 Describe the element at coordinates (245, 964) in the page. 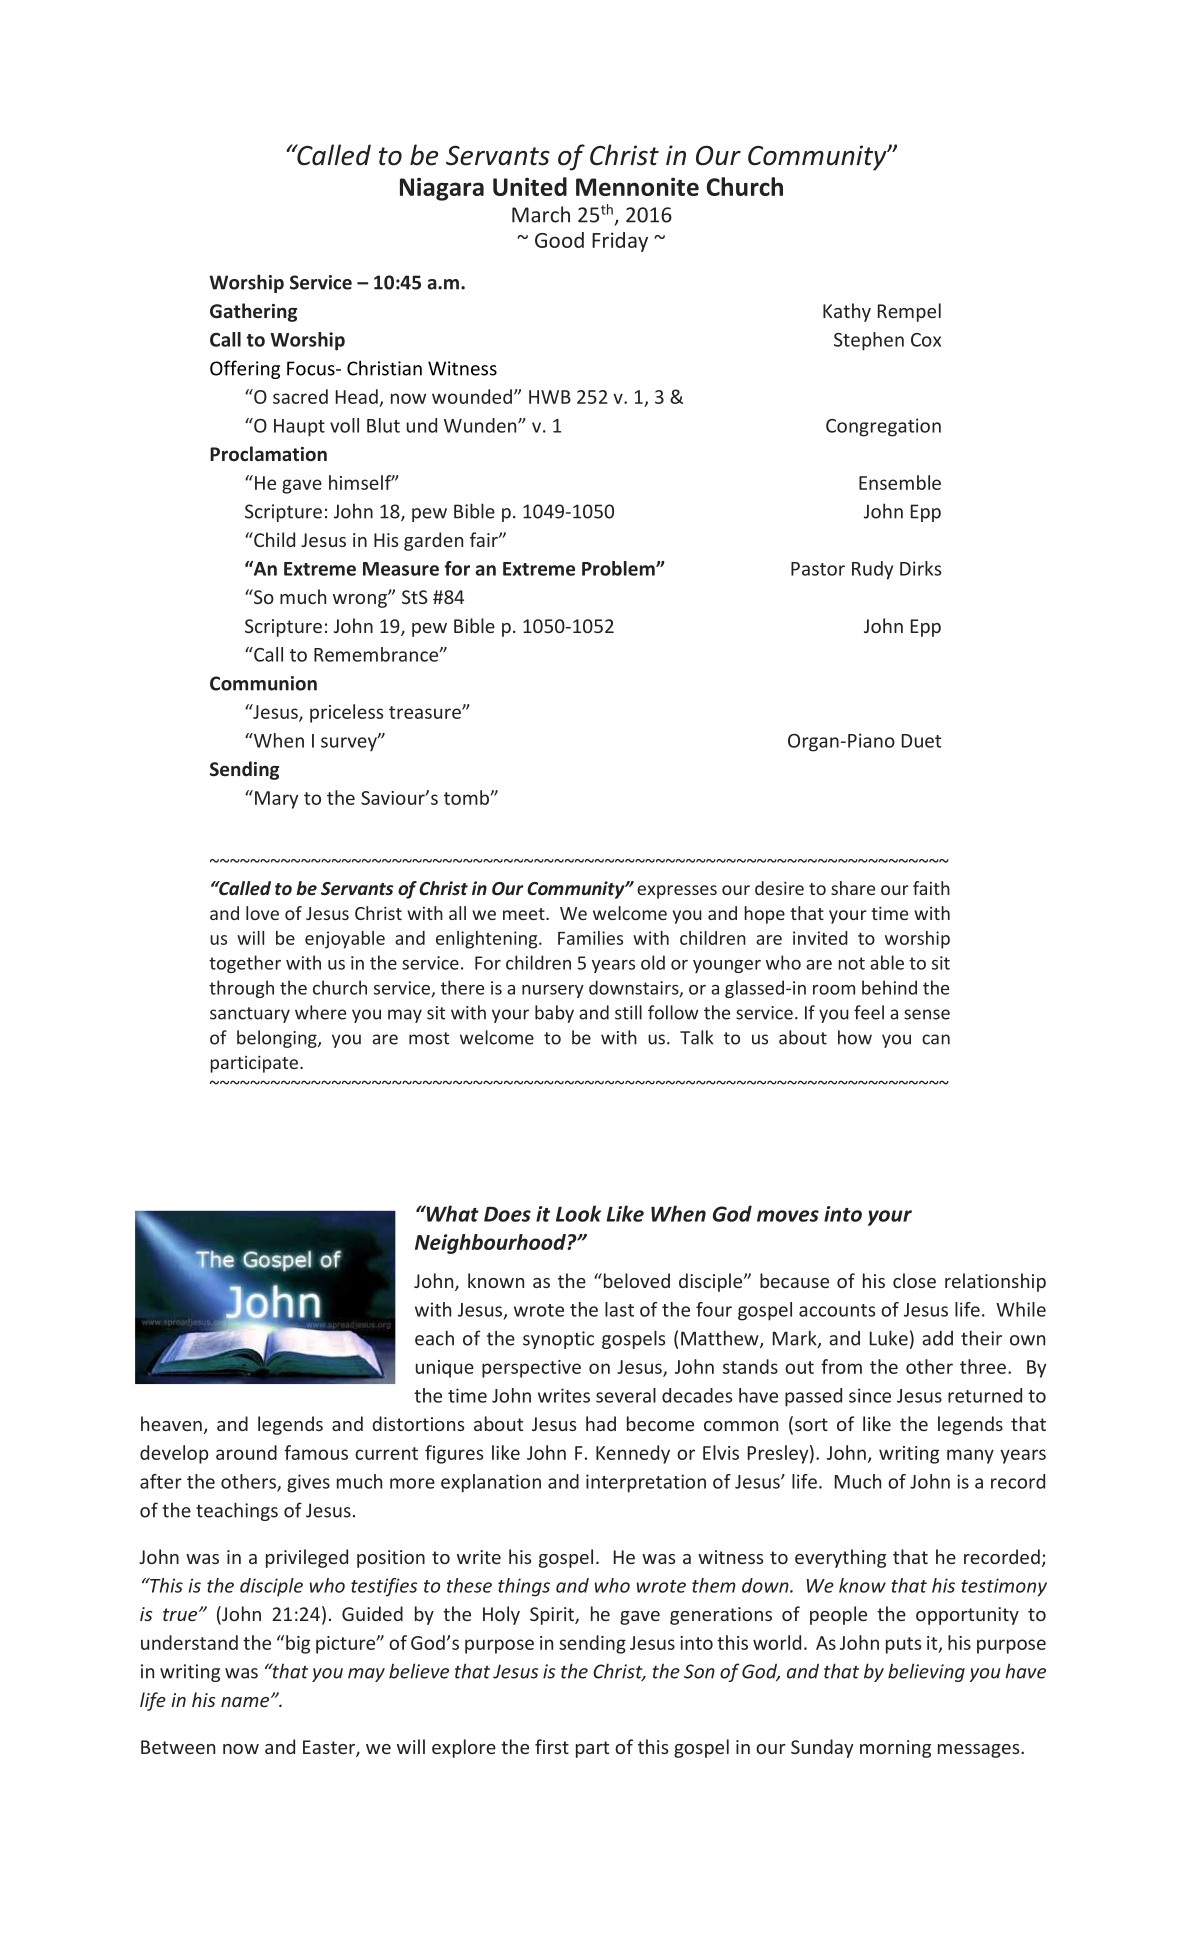

I see `together` at that location.
